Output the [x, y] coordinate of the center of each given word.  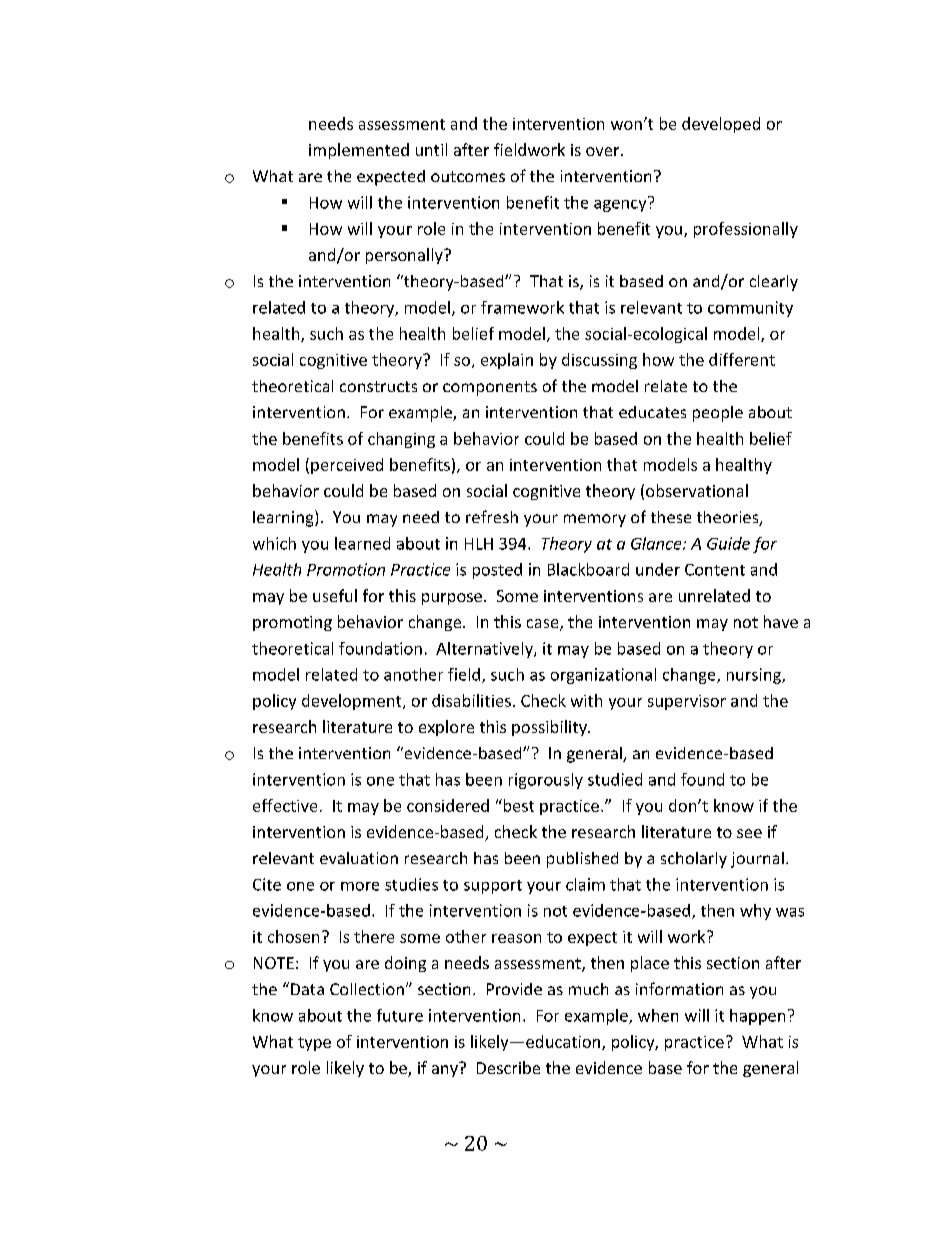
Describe [508, 1067]
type [314, 1044]
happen [757, 1017]
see [749, 833]
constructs [378, 386]
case [544, 625]
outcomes [468, 176]
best [517, 805]
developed [721, 125]
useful [335, 595]
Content [715, 570]
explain [507, 361]
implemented [359, 151]
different [742, 359]
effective [285, 805]
